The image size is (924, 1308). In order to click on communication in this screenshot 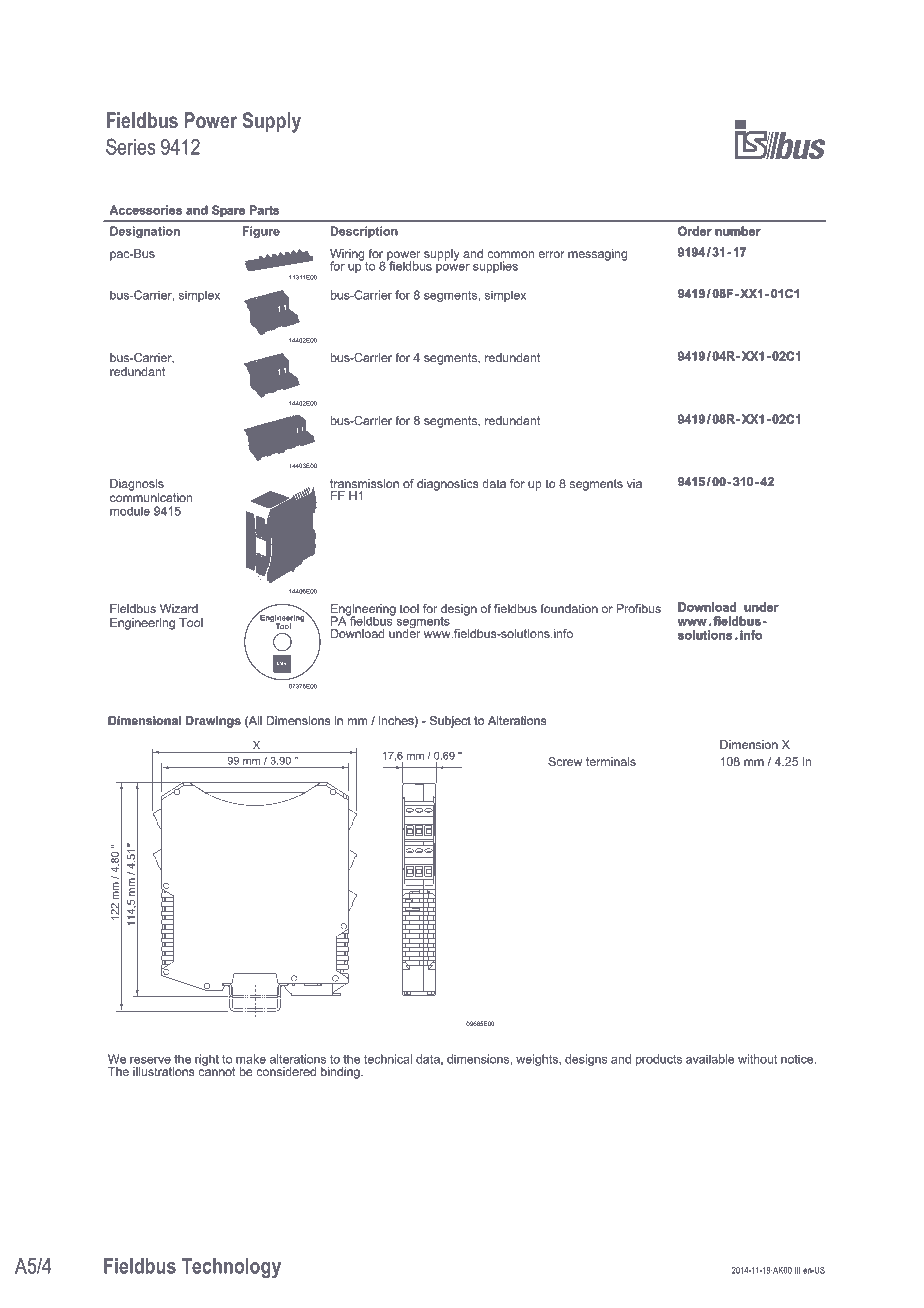, I will do `click(151, 497)`.
